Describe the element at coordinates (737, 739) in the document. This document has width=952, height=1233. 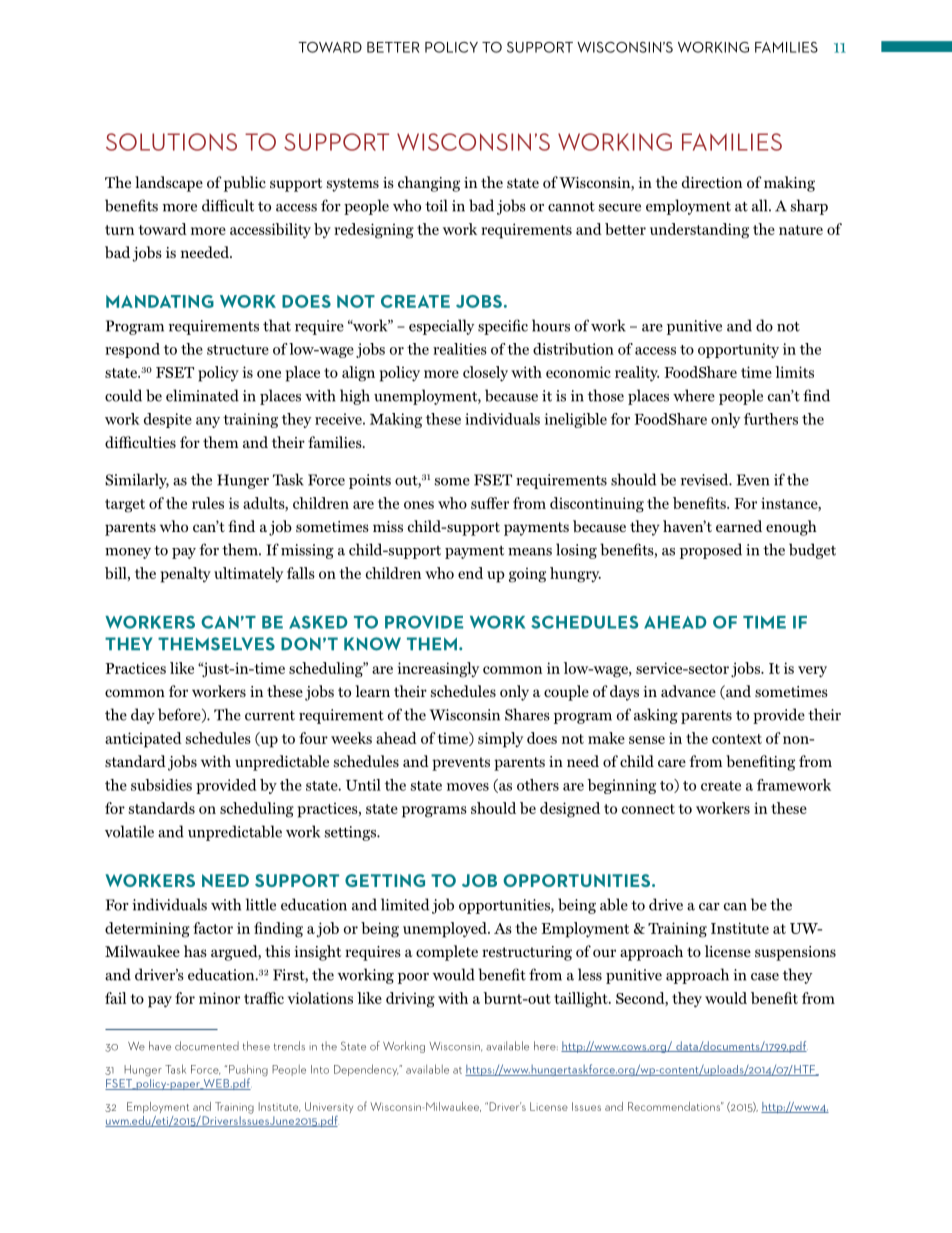
I see `context` at that location.
